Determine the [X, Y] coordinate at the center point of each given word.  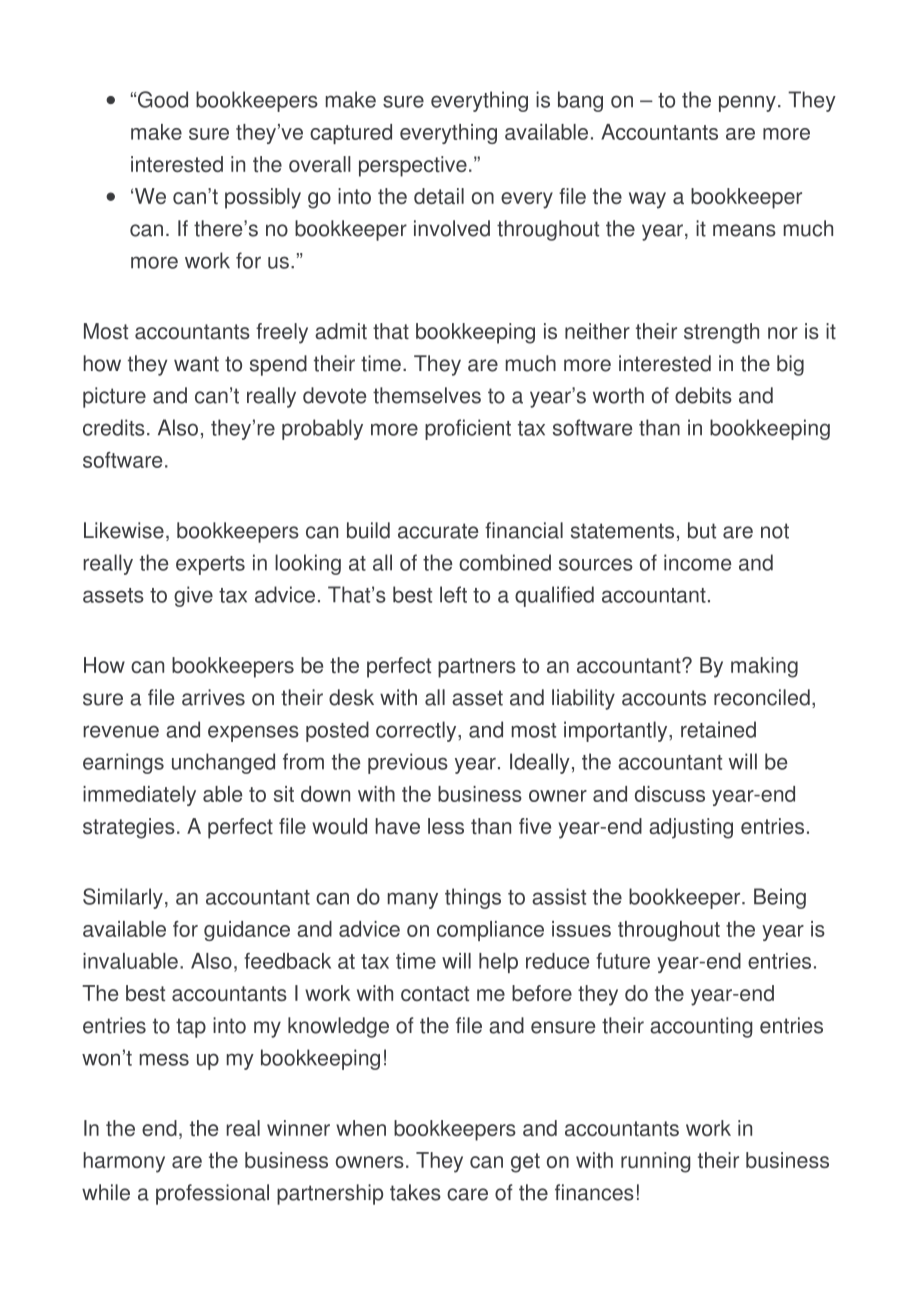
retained [718, 729]
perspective [413, 166]
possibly [263, 198]
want [196, 364]
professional [212, 1194]
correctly [417, 731]
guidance [247, 931]
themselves [427, 395]
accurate [438, 531]
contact [435, 993]
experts [210, 565]
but [702, 530]
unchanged [223, 763]
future [623, 961]
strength [721, 333]
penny [747, 103]
